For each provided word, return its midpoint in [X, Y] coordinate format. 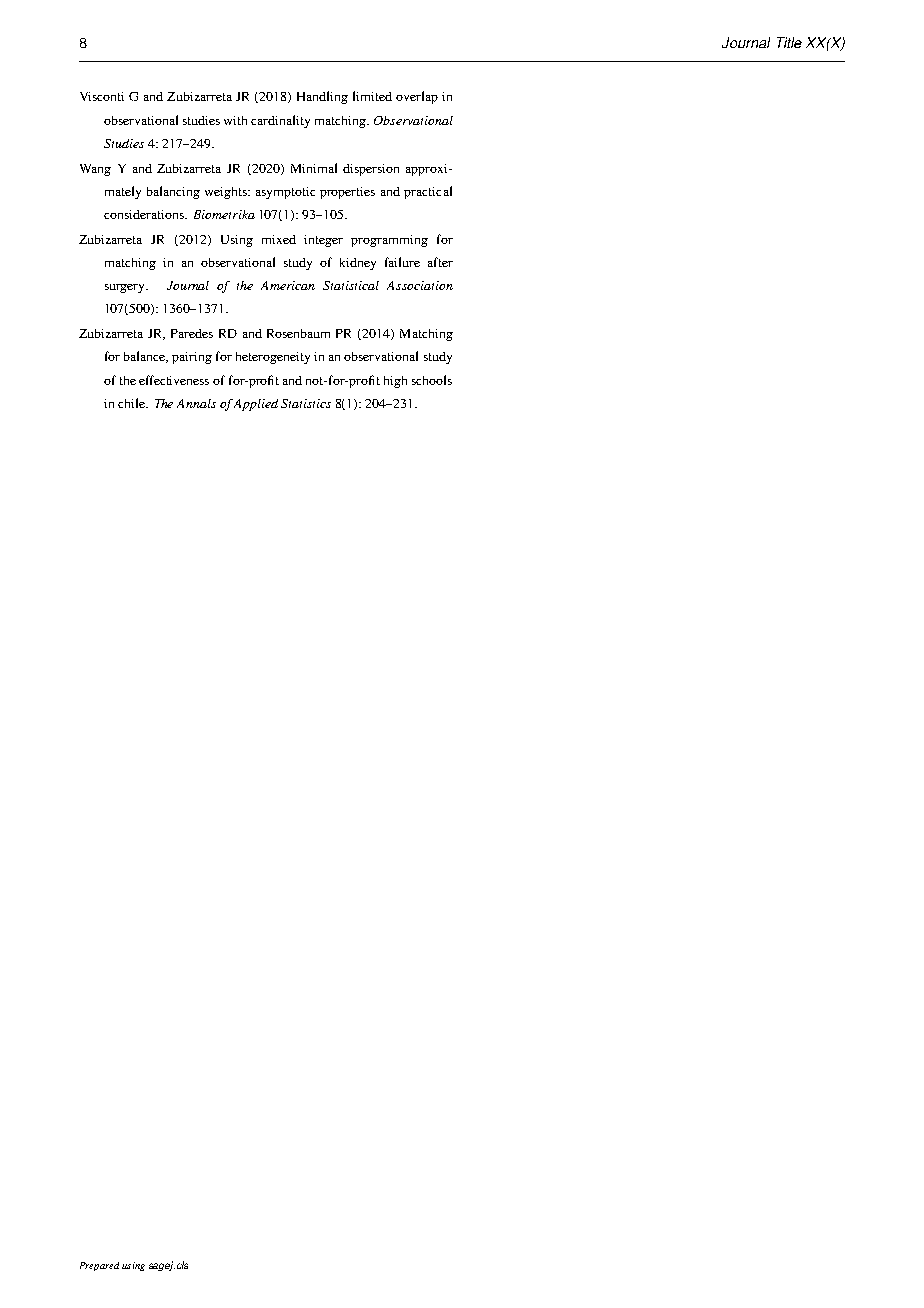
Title [789, 42]
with [235, 120]
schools [432, 380]
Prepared [99, 1266]
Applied [256, 405]
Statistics [306, 403]
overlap [417, 97]
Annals [196, 403]
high [395, 382]
